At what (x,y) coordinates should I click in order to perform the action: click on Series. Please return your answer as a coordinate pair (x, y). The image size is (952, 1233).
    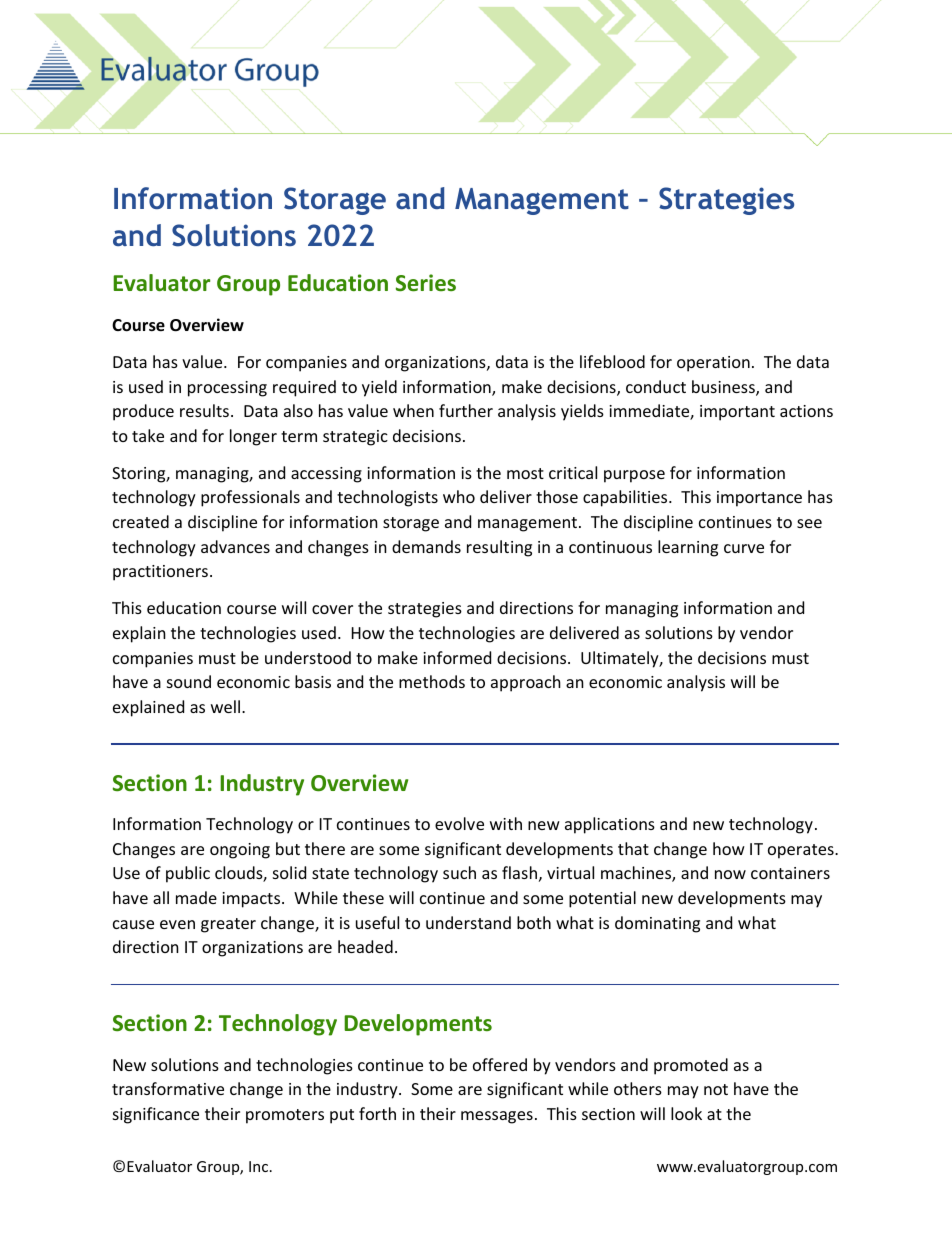
    Looking at the image, I should click on (426, 283).
